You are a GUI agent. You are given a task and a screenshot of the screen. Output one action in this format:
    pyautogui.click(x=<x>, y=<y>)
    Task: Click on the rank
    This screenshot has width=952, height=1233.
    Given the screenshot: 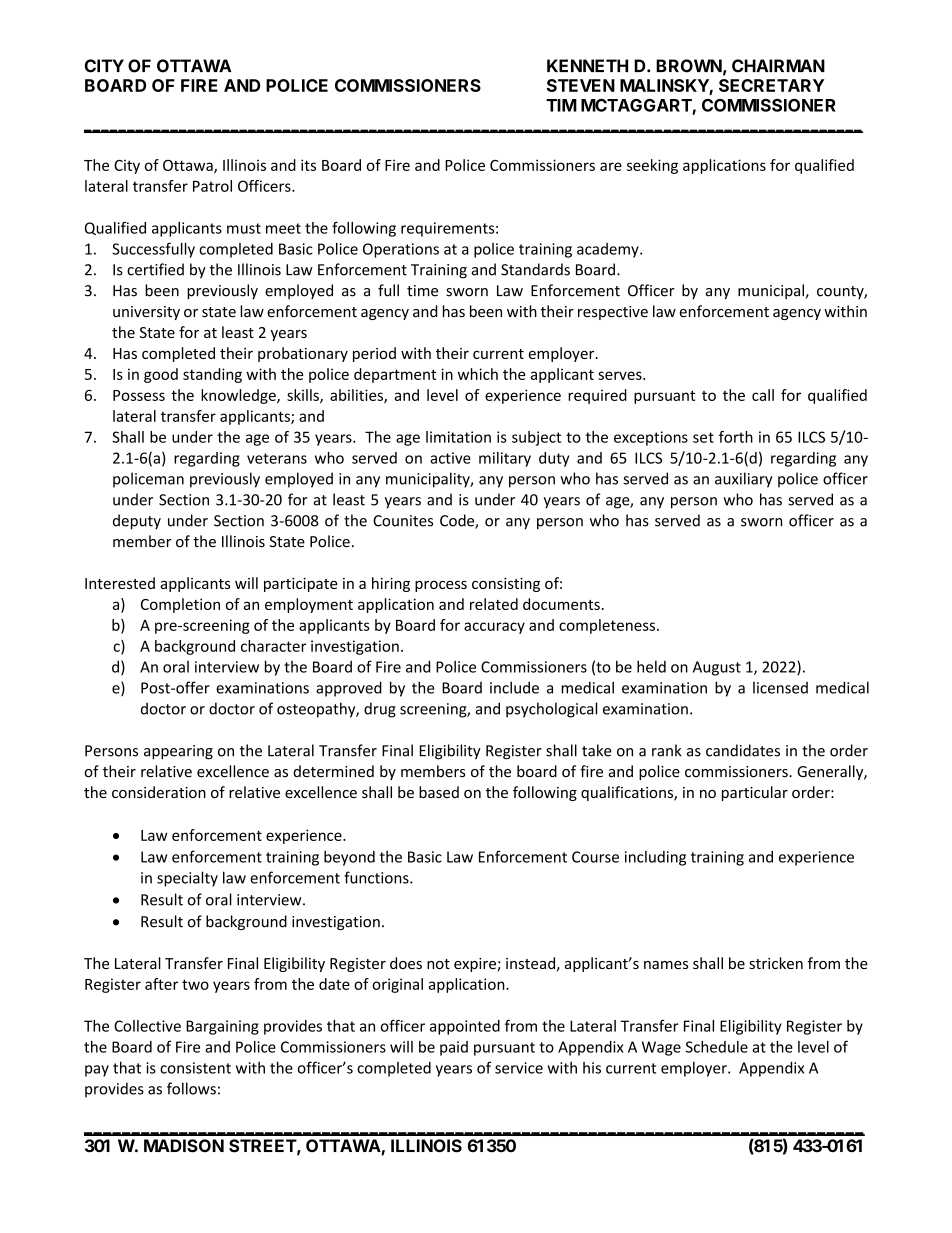 What is the action you would take?
    pyautogui.click(x=667, y=750)
